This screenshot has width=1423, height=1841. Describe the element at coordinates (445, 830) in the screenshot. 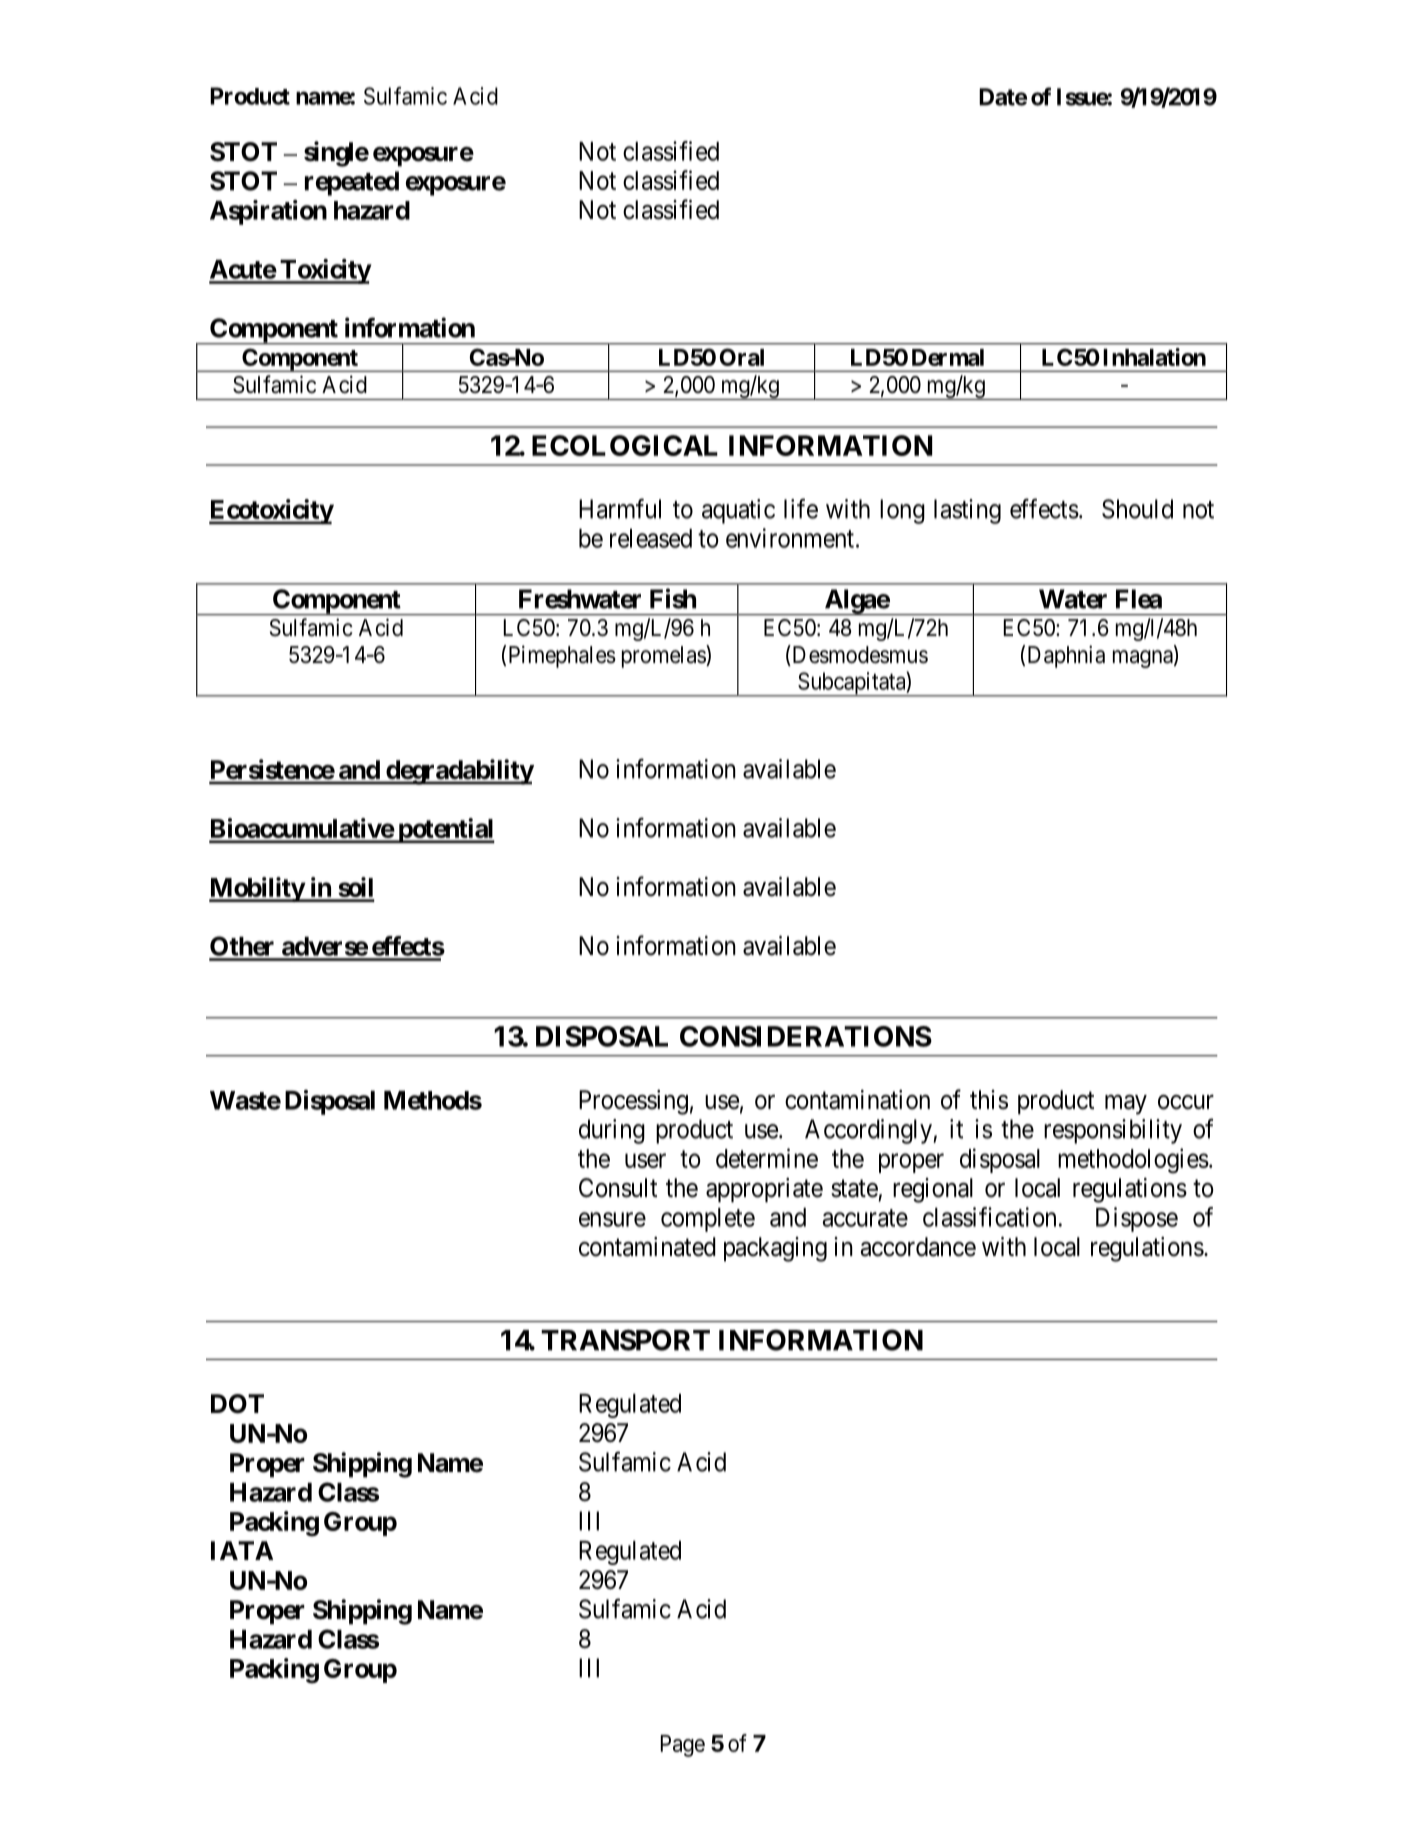

I see `potential` at that location.
